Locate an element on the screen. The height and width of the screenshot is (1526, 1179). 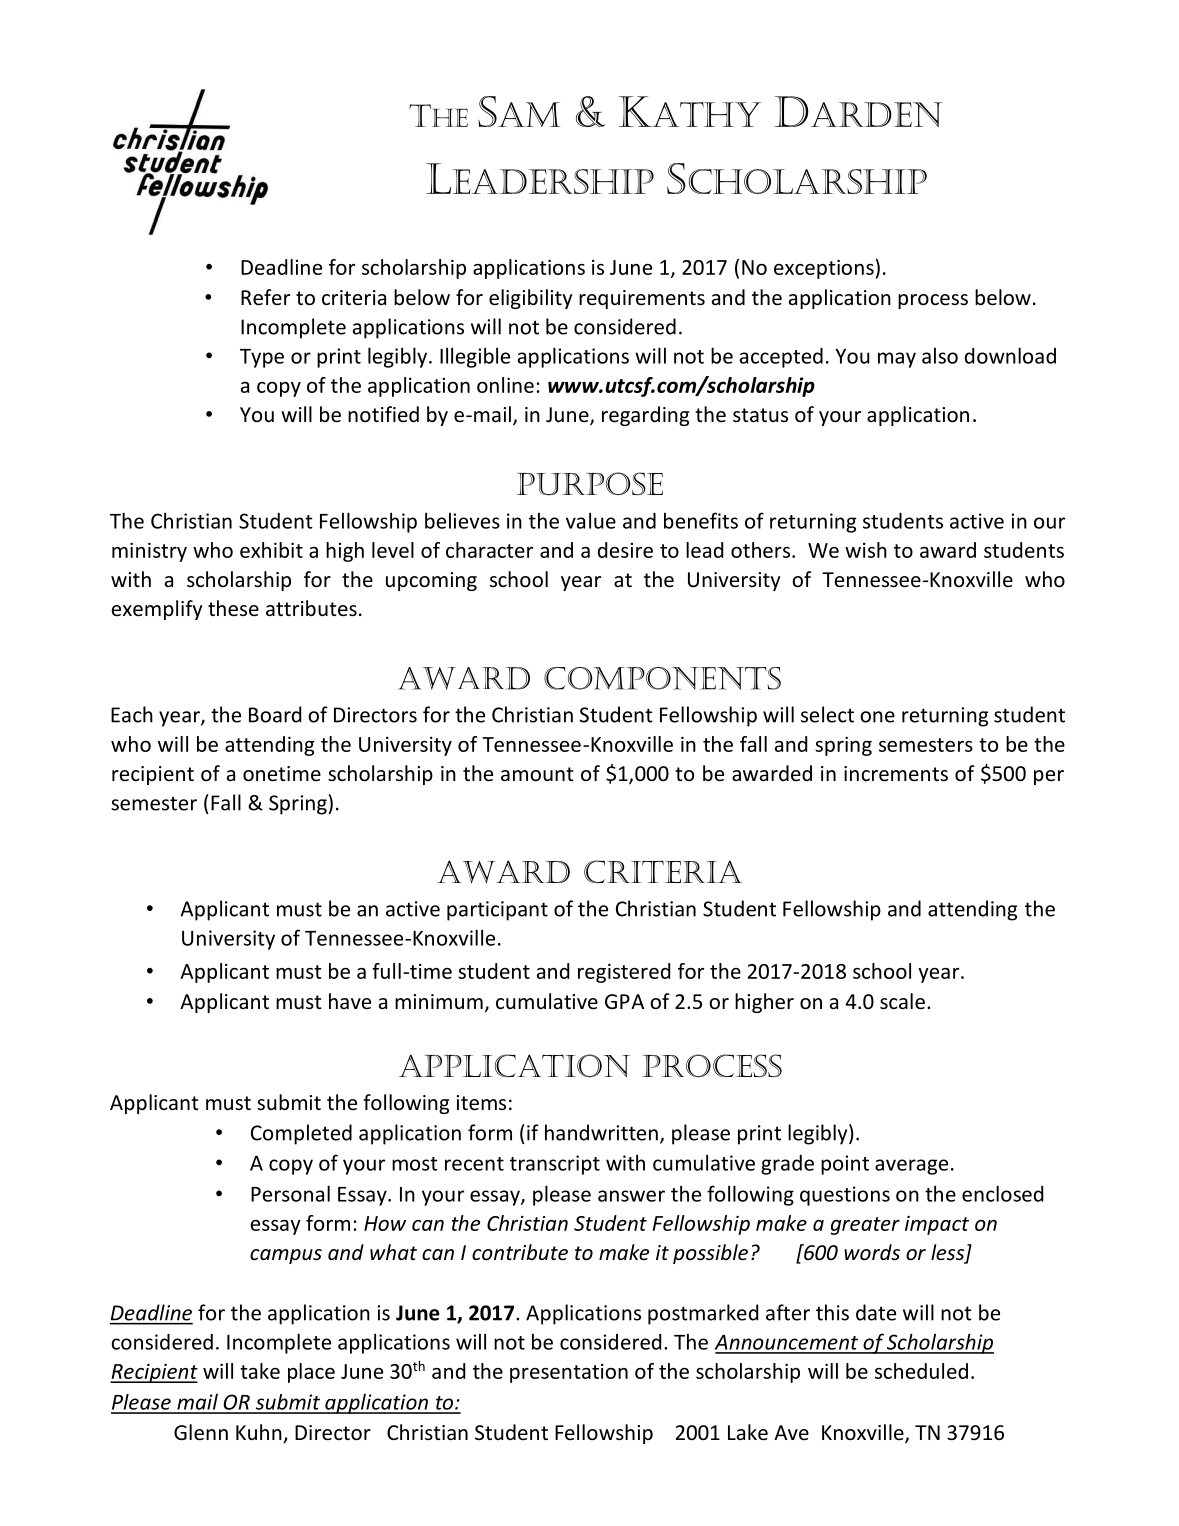
may is located at coordinates (897, 360).
